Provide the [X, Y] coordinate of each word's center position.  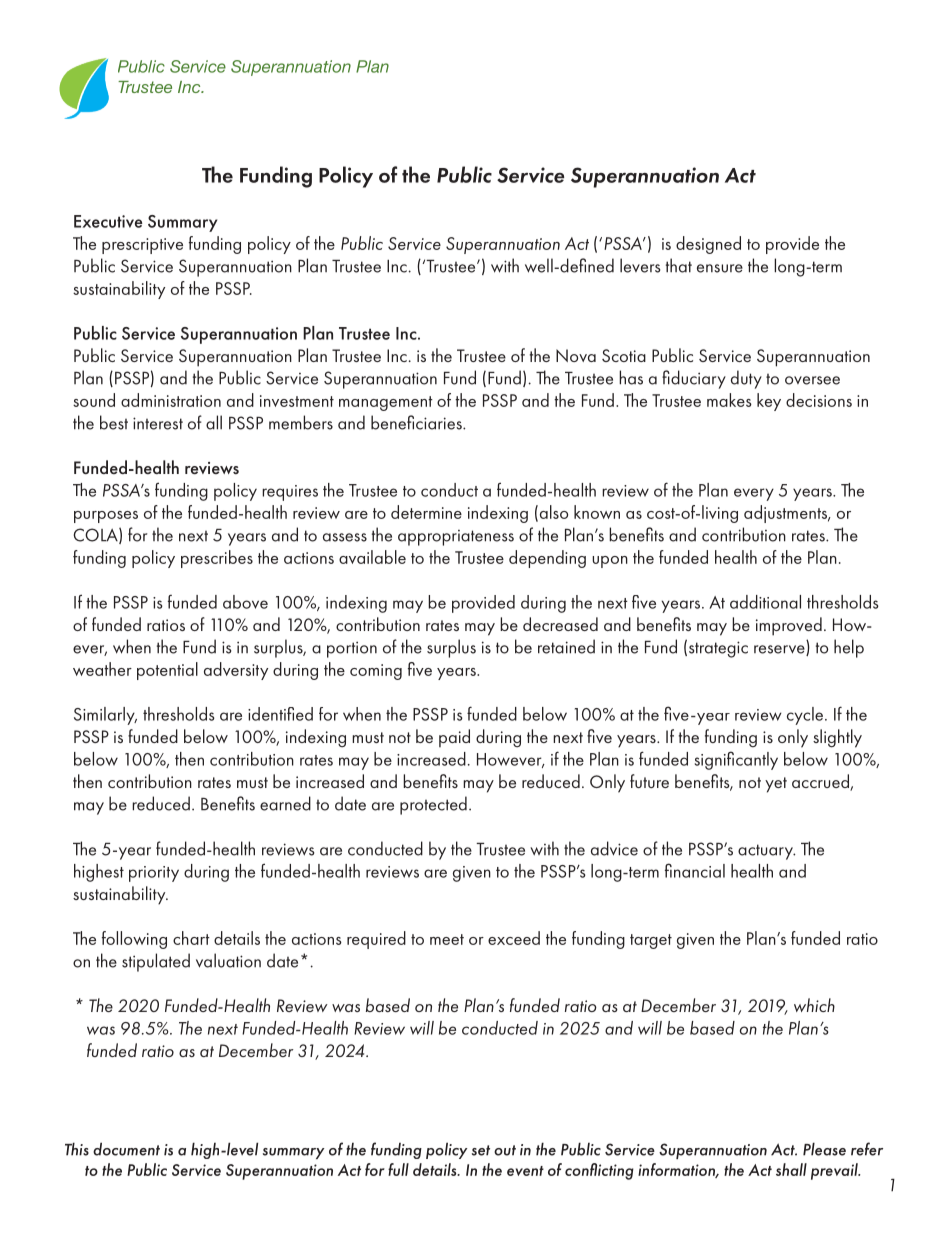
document [126, 1149]
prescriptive [142, 246]
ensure [720, 268]
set [481, 1150]
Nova [576, 355]
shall [791, 1169]
